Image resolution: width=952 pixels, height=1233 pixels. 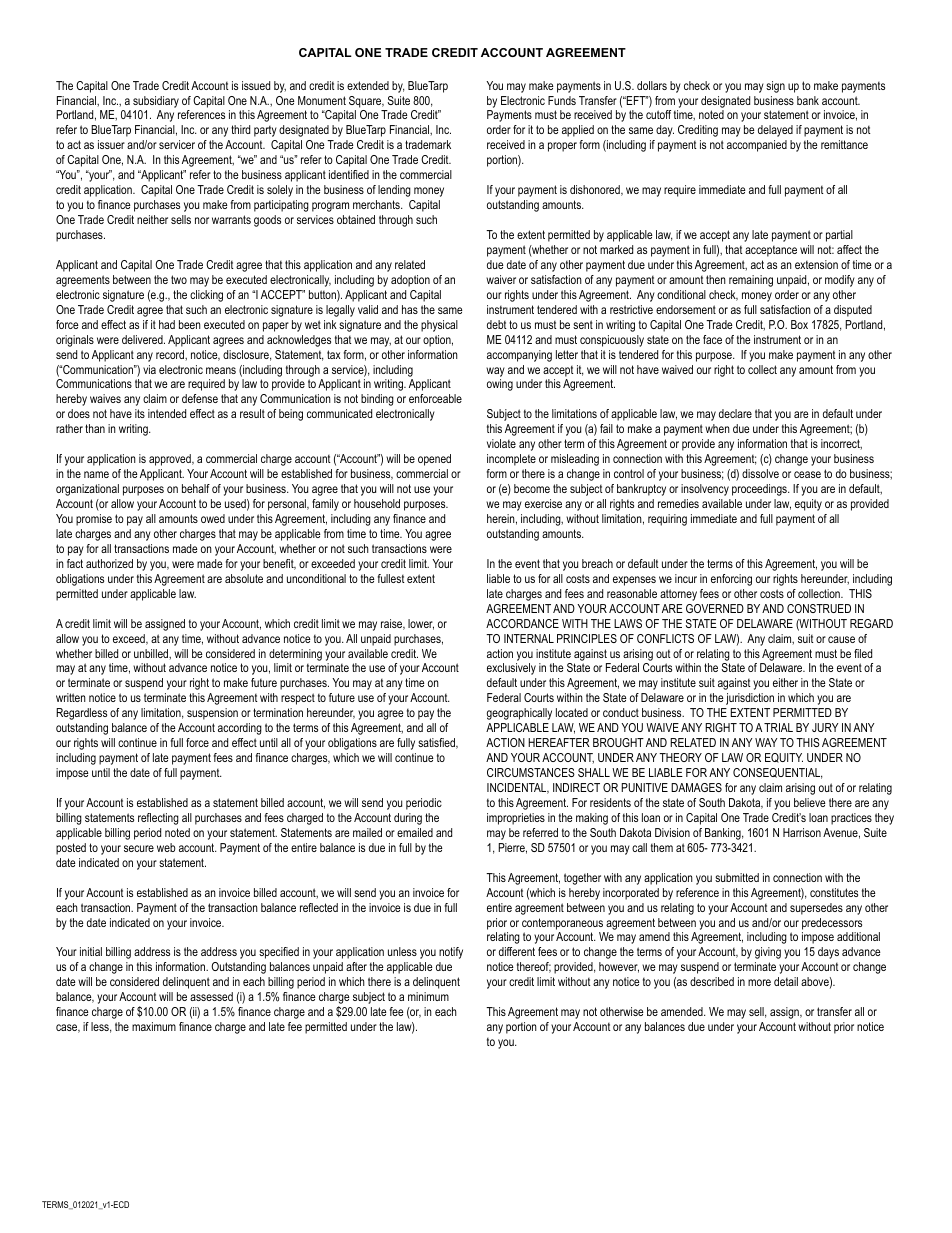 I want to click on detail, so click(x=786, y=981).
